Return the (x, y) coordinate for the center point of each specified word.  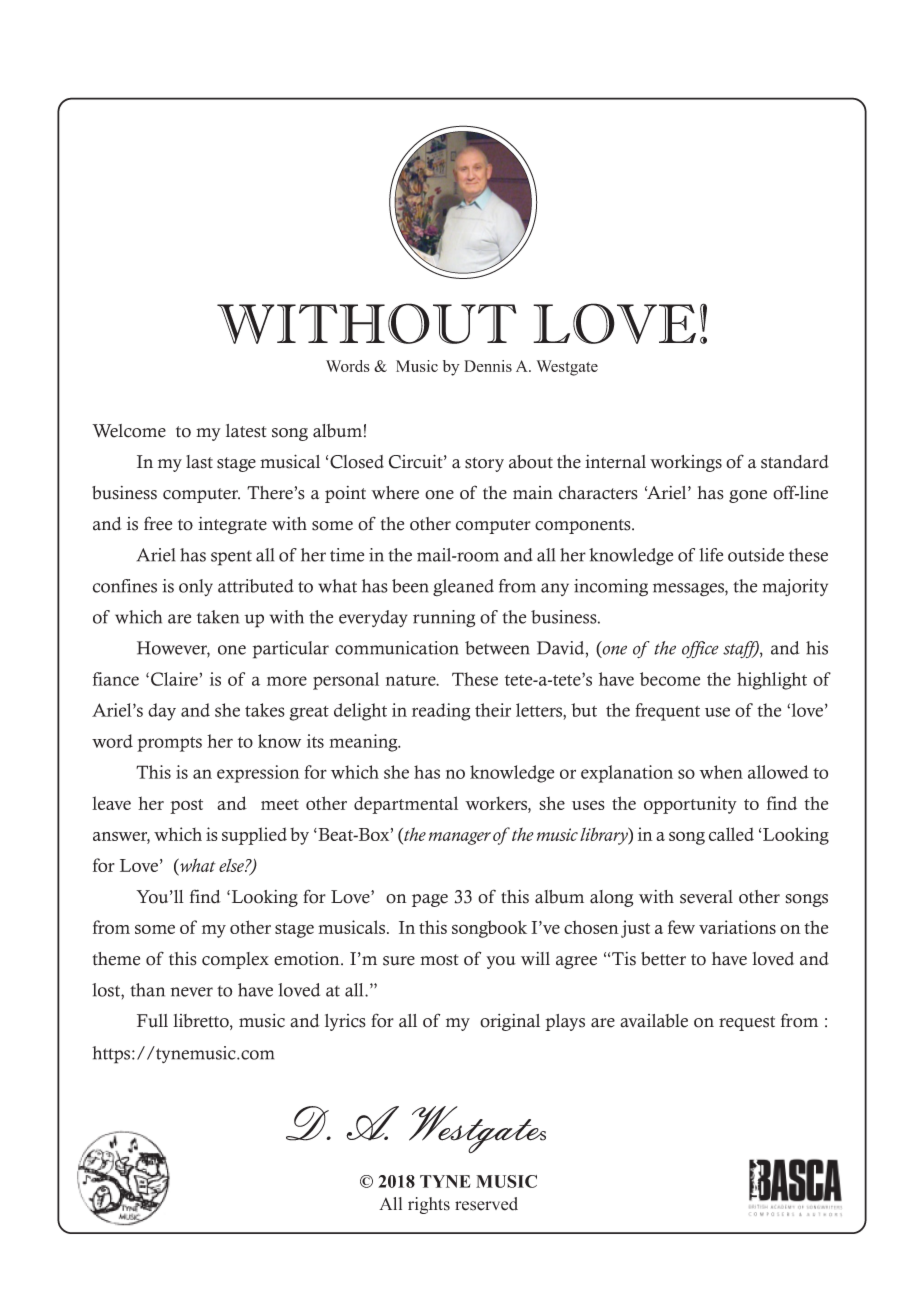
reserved (486, 1204)
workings (686, 463)
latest (246, 431)
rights (429, 1205)
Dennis (488, 366)
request (747, 1023)
